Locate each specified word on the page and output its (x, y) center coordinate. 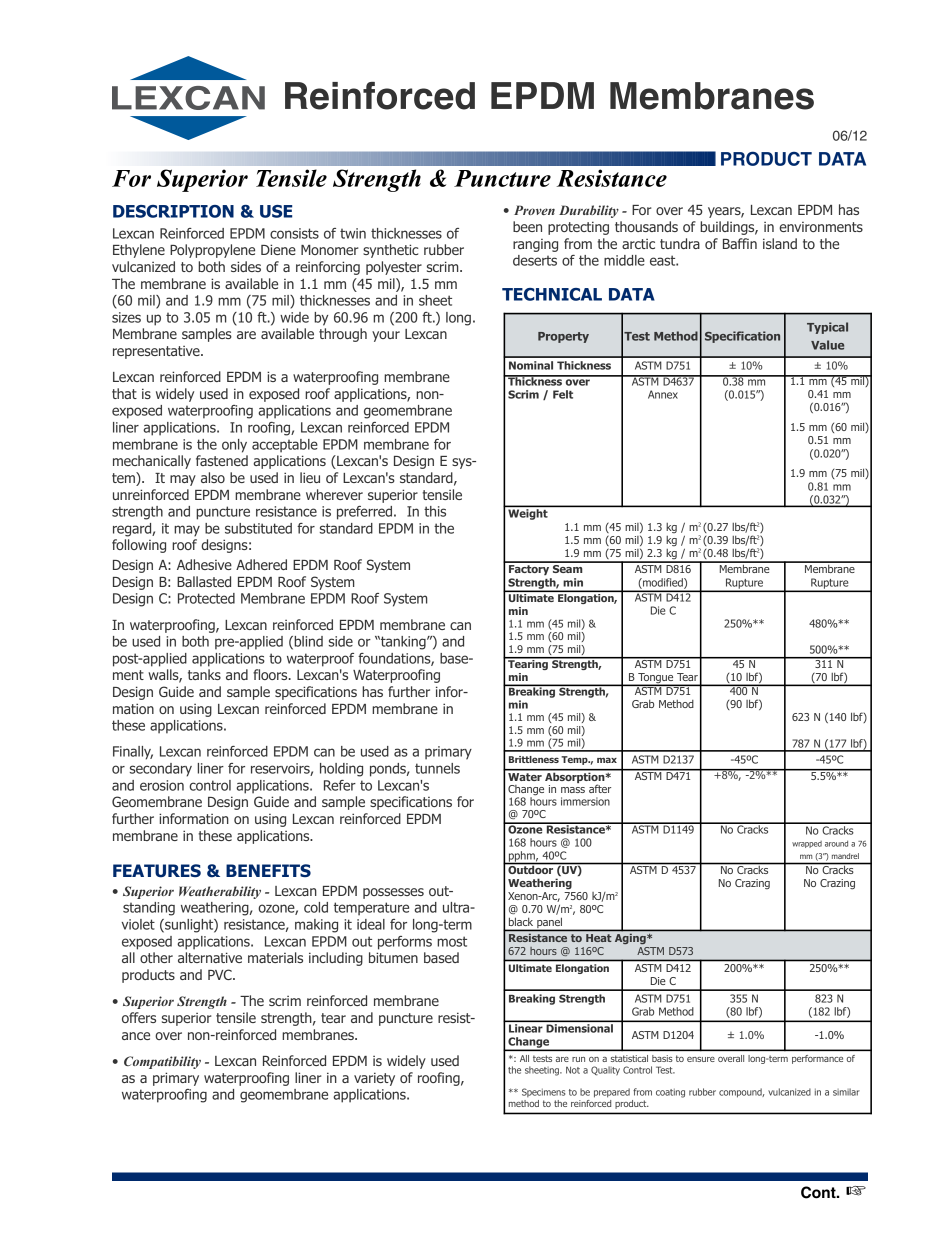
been (527, 226)
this (435, 511)
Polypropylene (212, 251)
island (780, 243)
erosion (162, 785)
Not (573, 1070)
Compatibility (162, 1062)
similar (846, 1092)
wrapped (807, 844)
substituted (258, 528)
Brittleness (534, 759)
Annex (663, 394)
